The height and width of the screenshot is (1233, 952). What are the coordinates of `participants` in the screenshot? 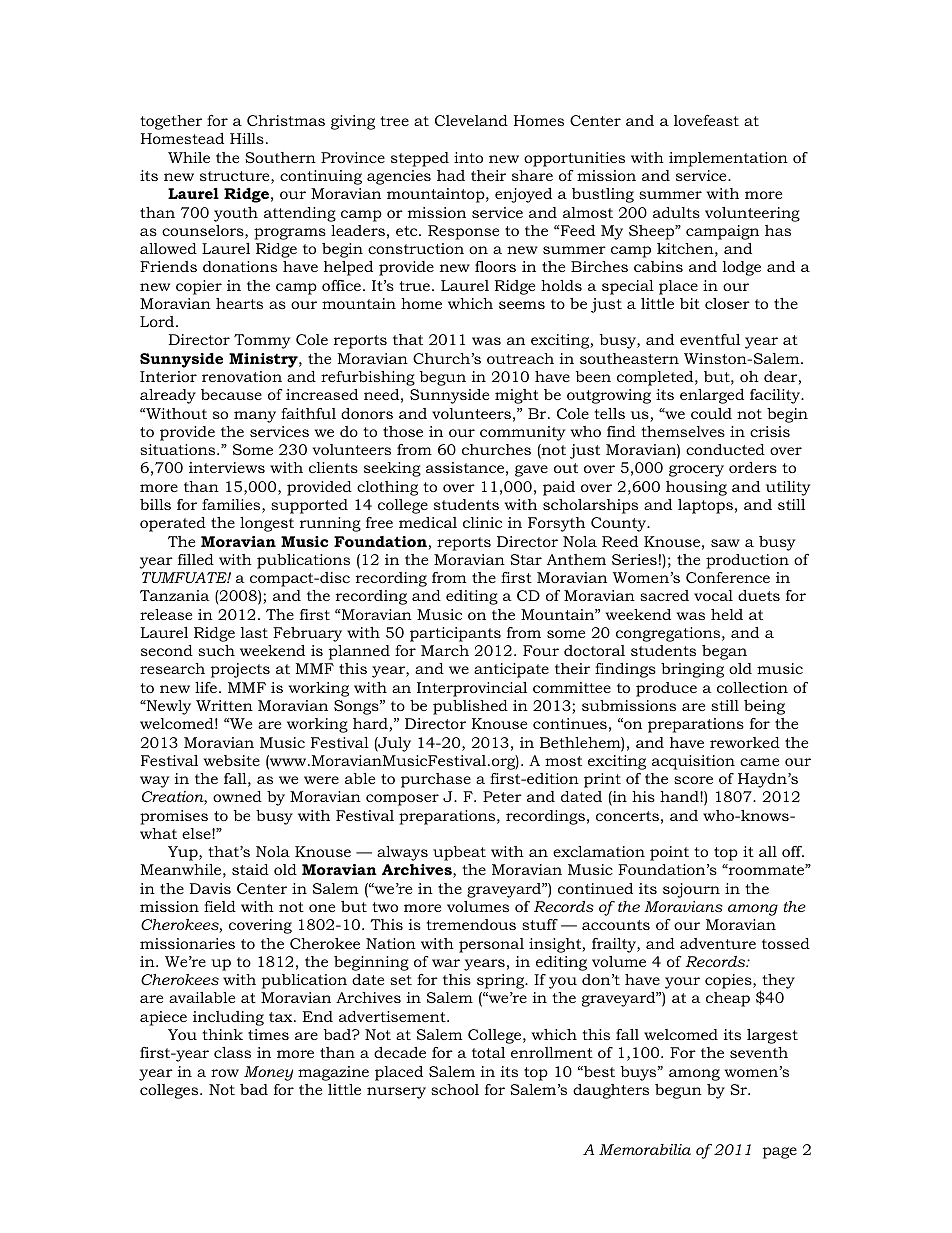 It's located at (455, 634).
